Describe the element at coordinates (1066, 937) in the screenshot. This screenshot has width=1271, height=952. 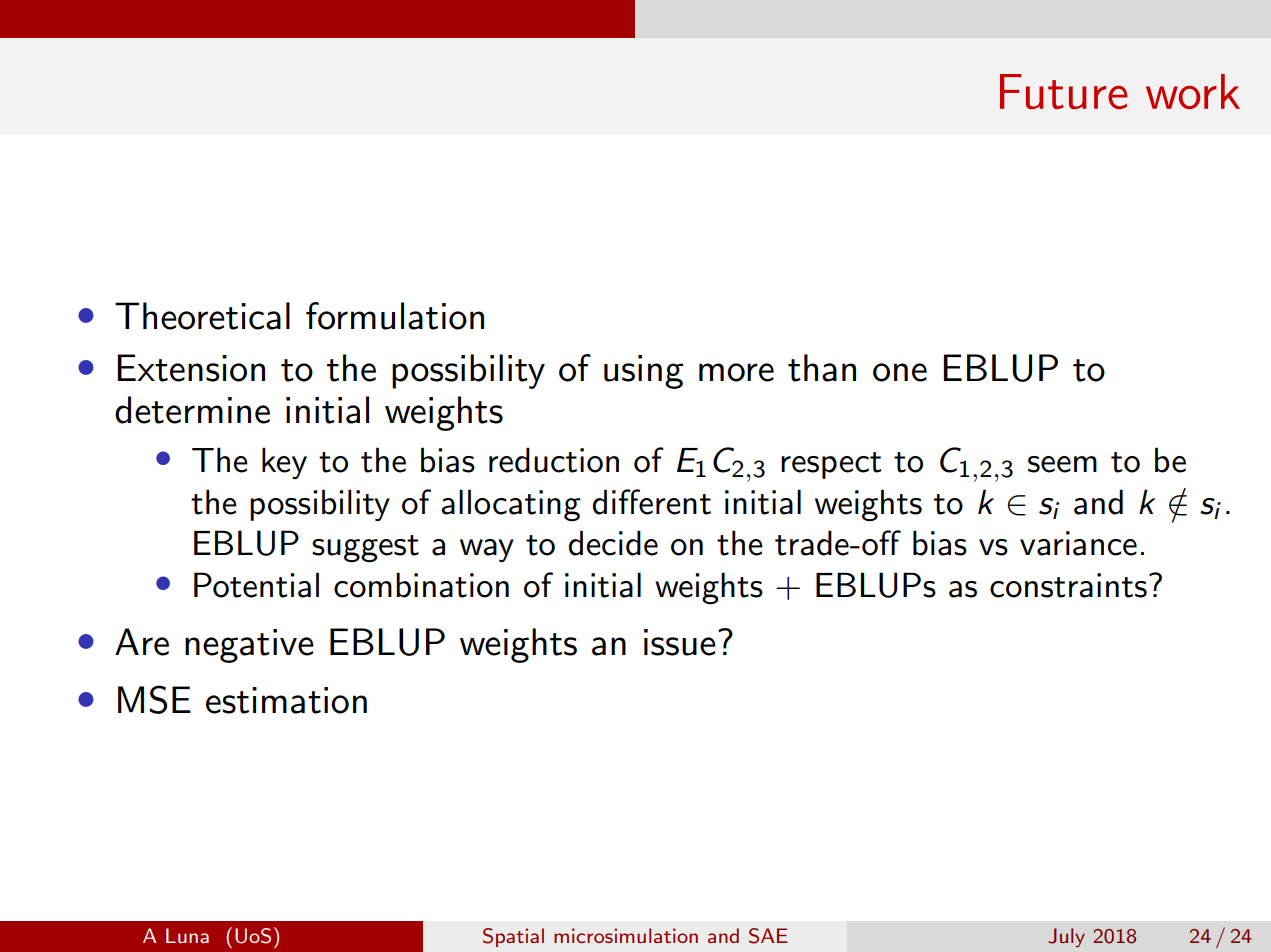
I see `July` at that location.
